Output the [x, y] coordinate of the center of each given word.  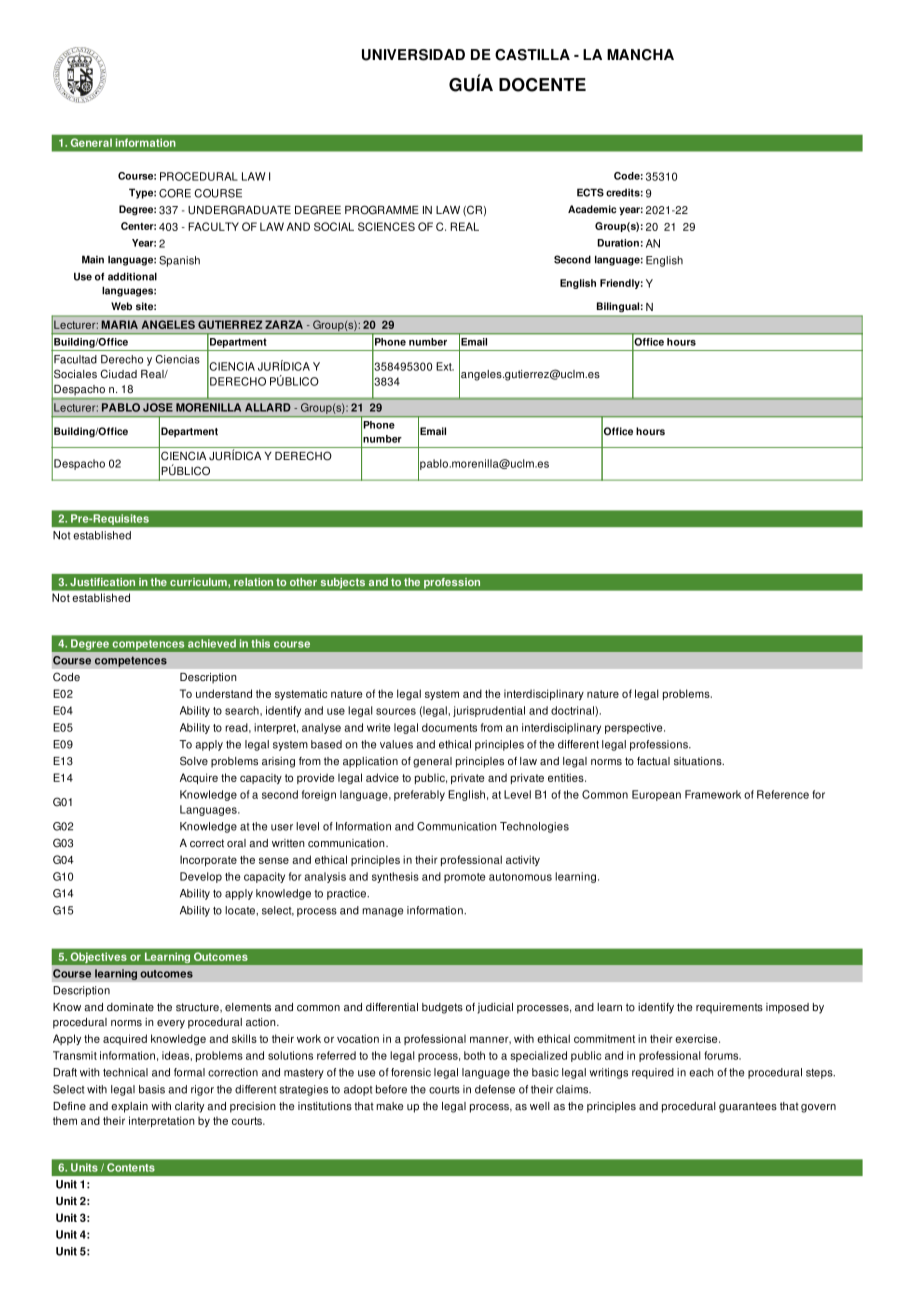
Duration [618, 243]
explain [129, 1107]
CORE [175, 193]
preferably [419, 795]
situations [699, 761]
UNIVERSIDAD [413, 55]
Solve [194, 761]
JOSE [158, 407]
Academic [592, 209]
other [303, 582]
